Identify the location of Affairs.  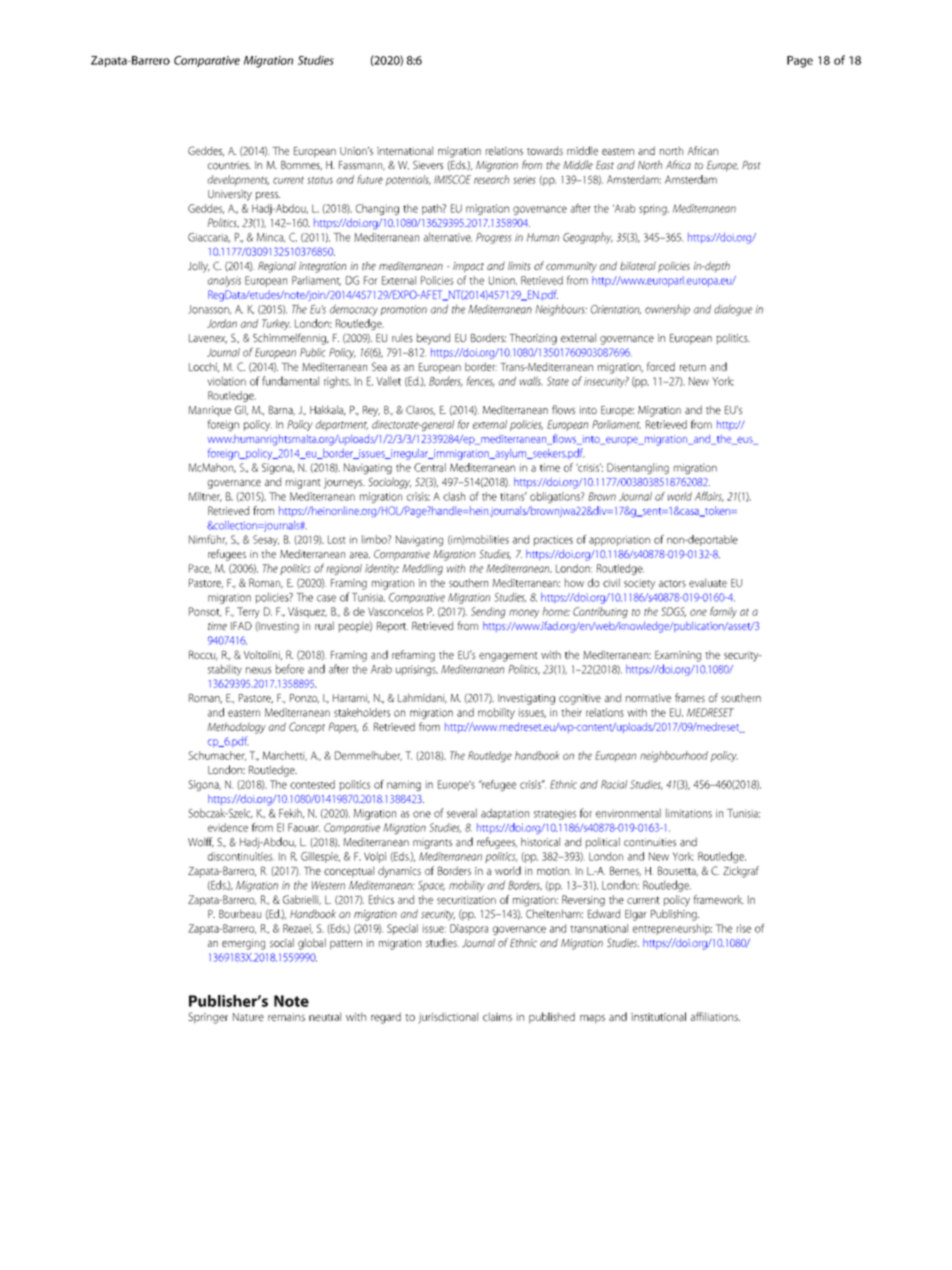
(709, 497).
